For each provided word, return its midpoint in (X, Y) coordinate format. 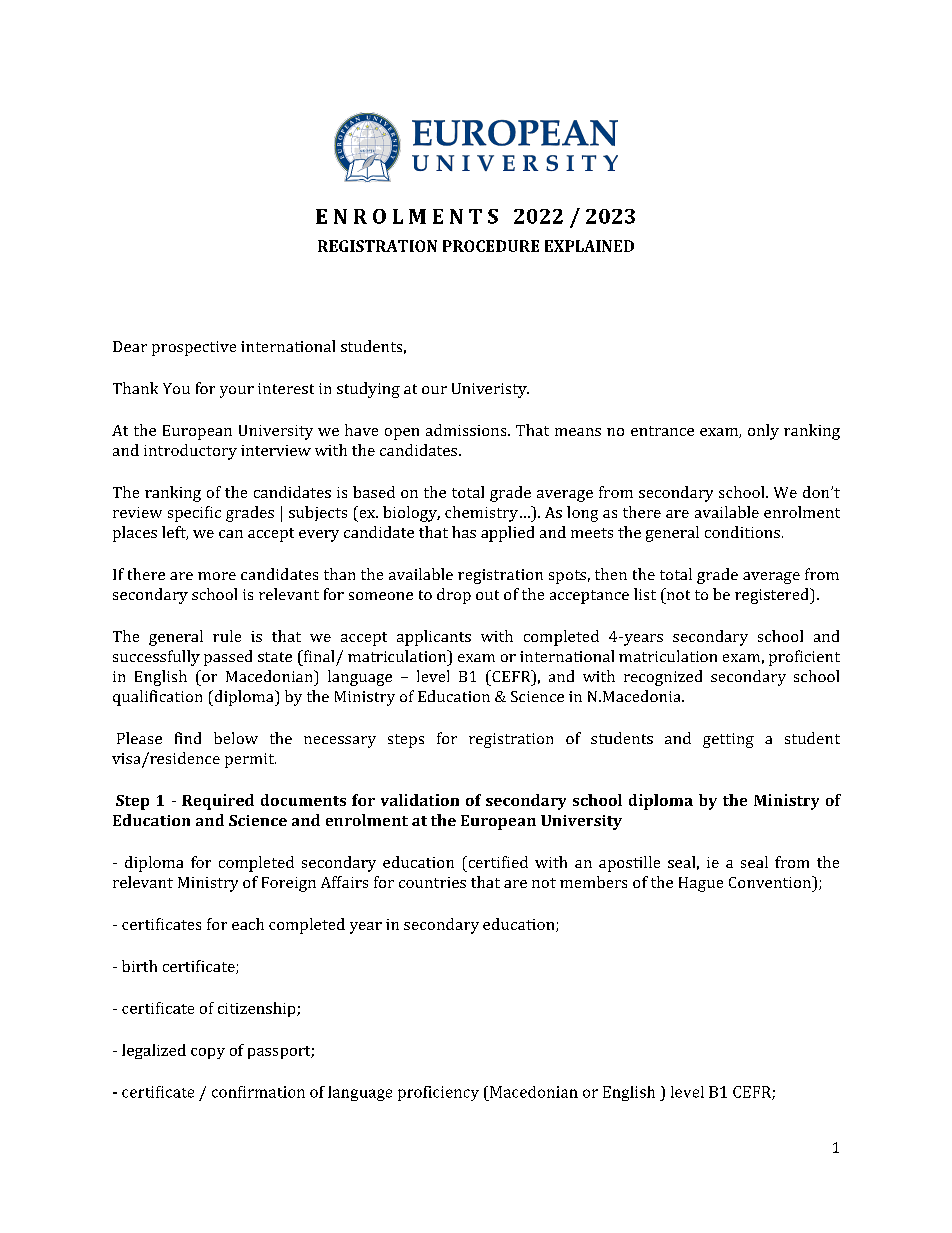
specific (194, 514)
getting (728, 740)
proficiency (438, 1093)
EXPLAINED (589, 246)
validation (420, 800)
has (464, 532)
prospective (194, 348)
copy (208, 1053)
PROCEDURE (491, 246)
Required (218, 802)
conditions (742, 532)
